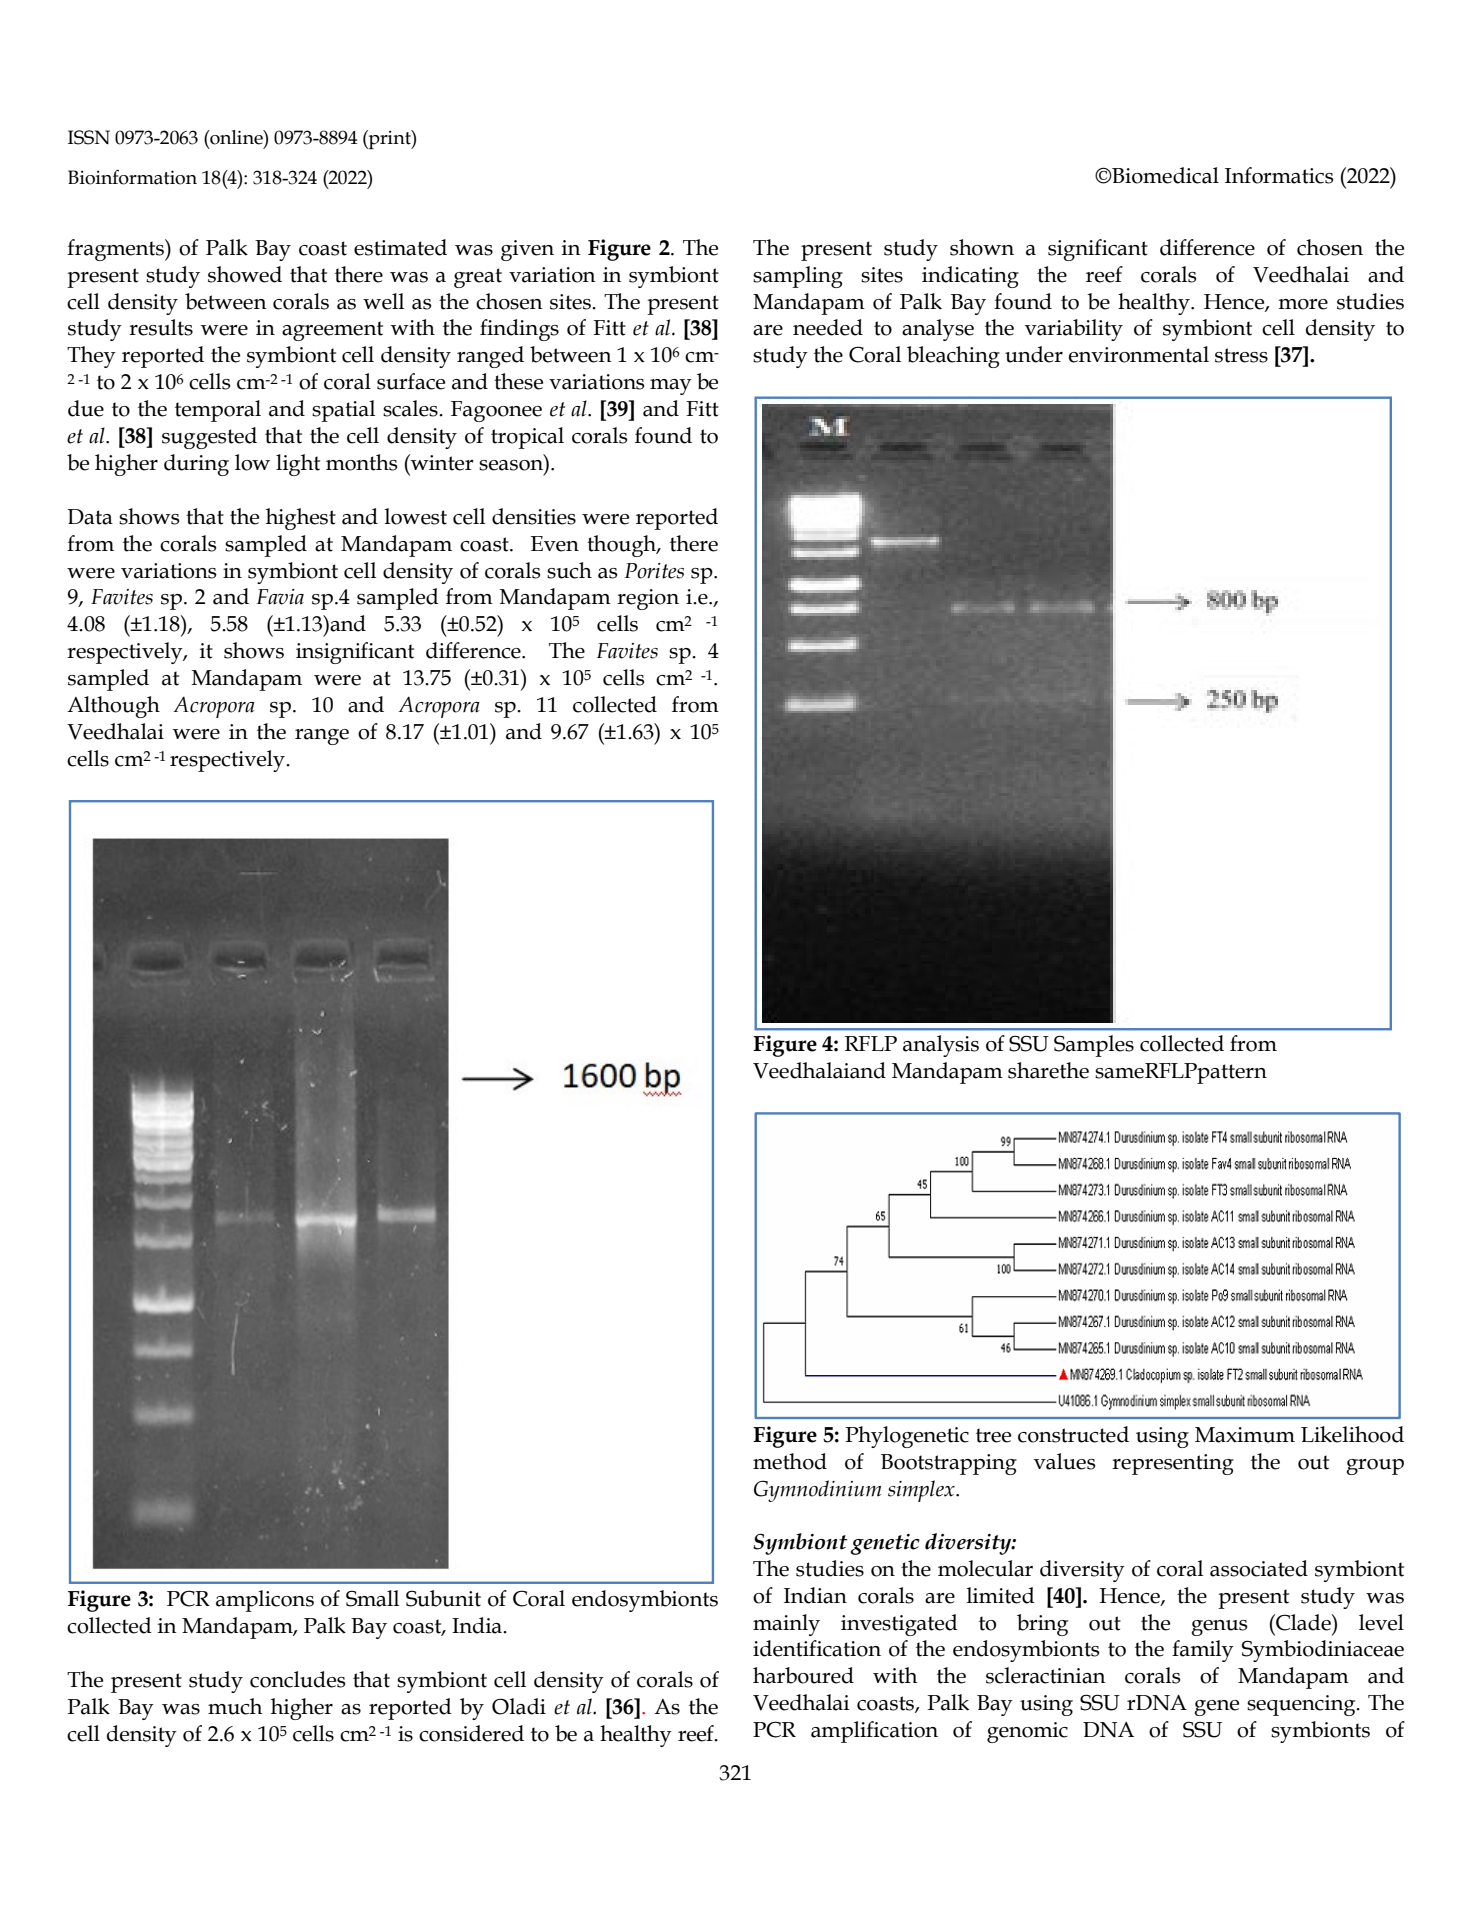  I want to click on stress, so click(1241, 355).
